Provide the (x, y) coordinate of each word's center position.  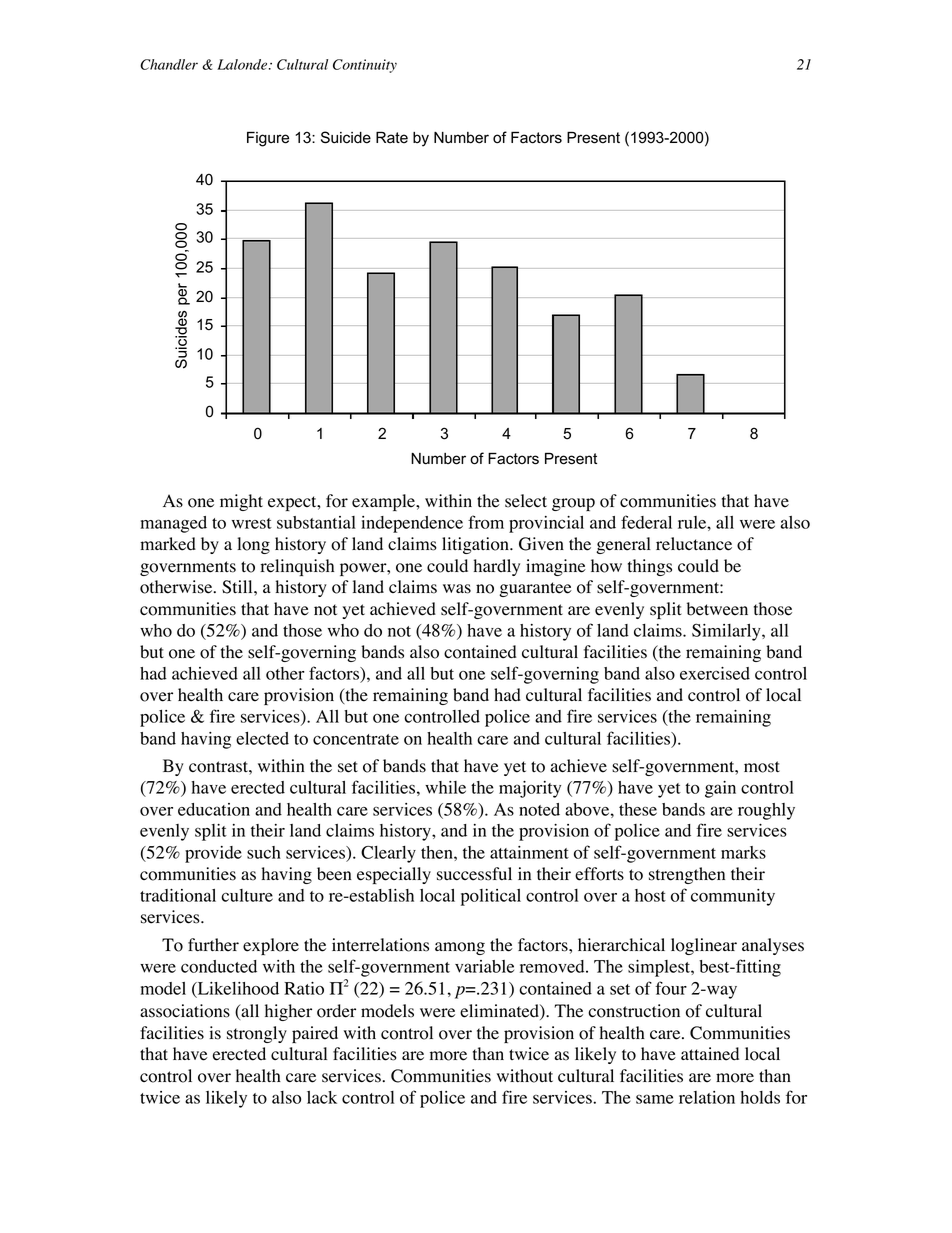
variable (484, 966)
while (445, 787)
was (457, 589)
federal (646, 522)
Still (238, 587)
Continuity (365, 66)
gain (720, 789)
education (214, 809)
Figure (268, 139)
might (241, 502)
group (573, 504)
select (526, 501)
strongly (257, 1034)
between (717, 609)
